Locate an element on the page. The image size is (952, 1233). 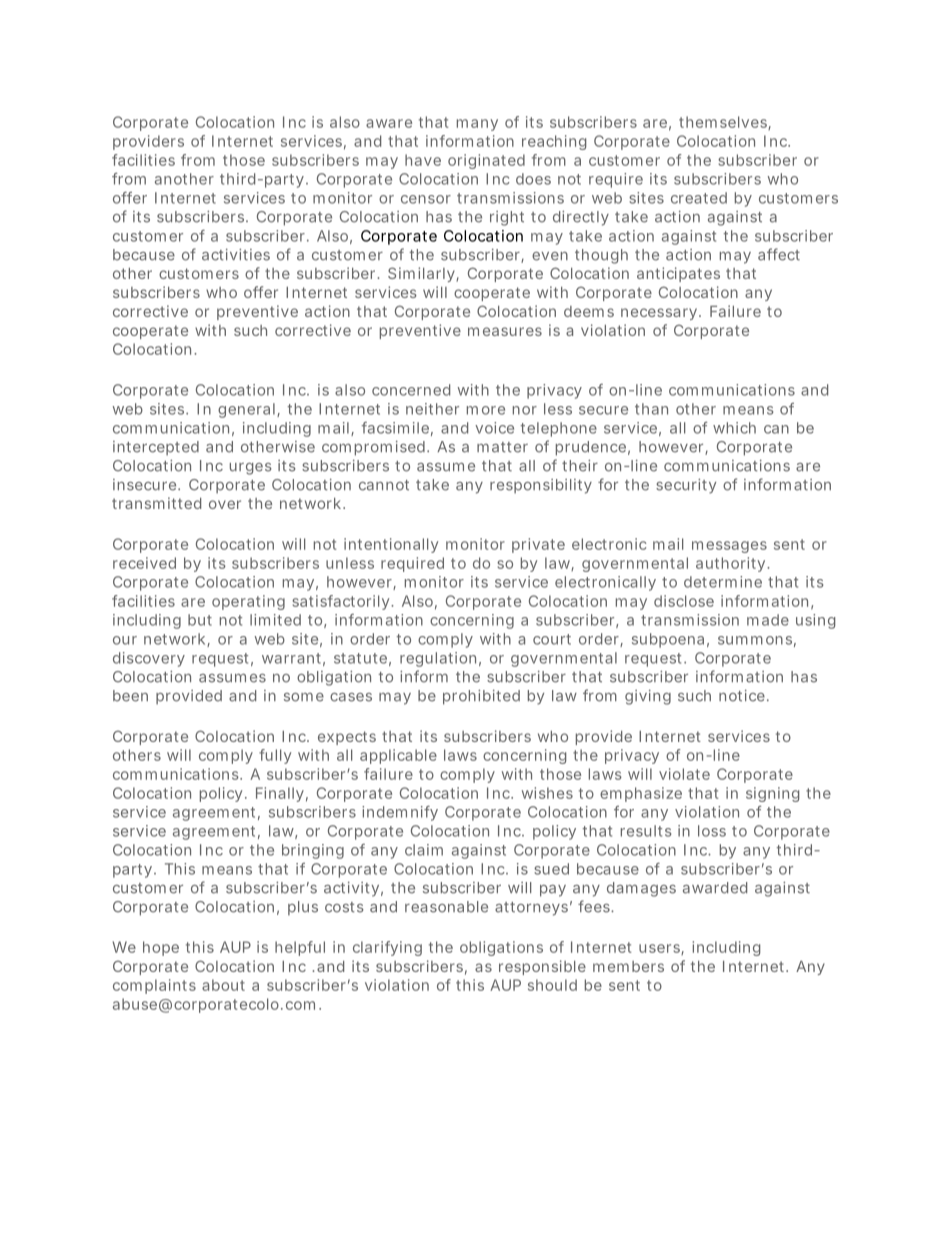
notice is located at coordinates (743, 696).
